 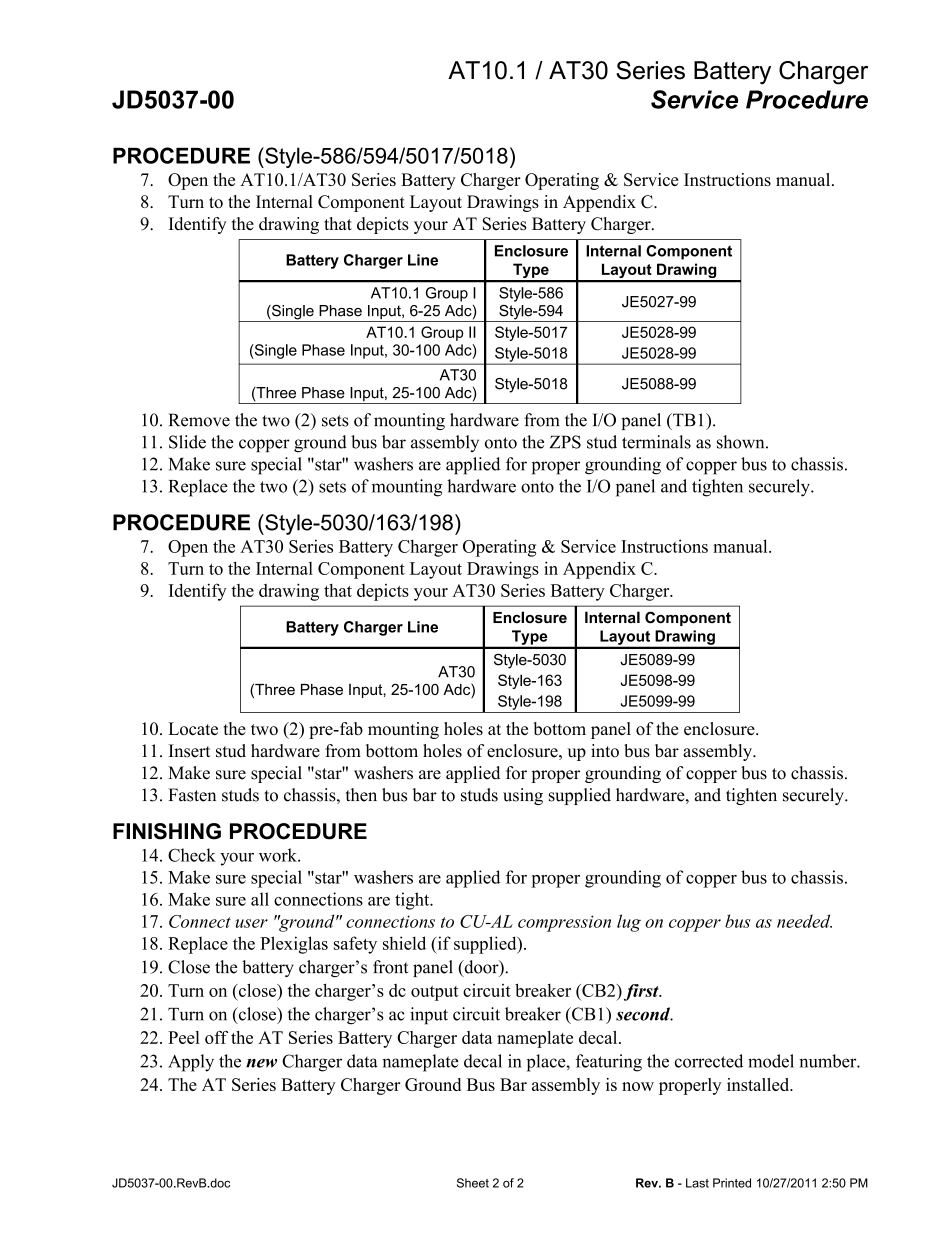 I want to click on into, so click(x=605, y=751).
